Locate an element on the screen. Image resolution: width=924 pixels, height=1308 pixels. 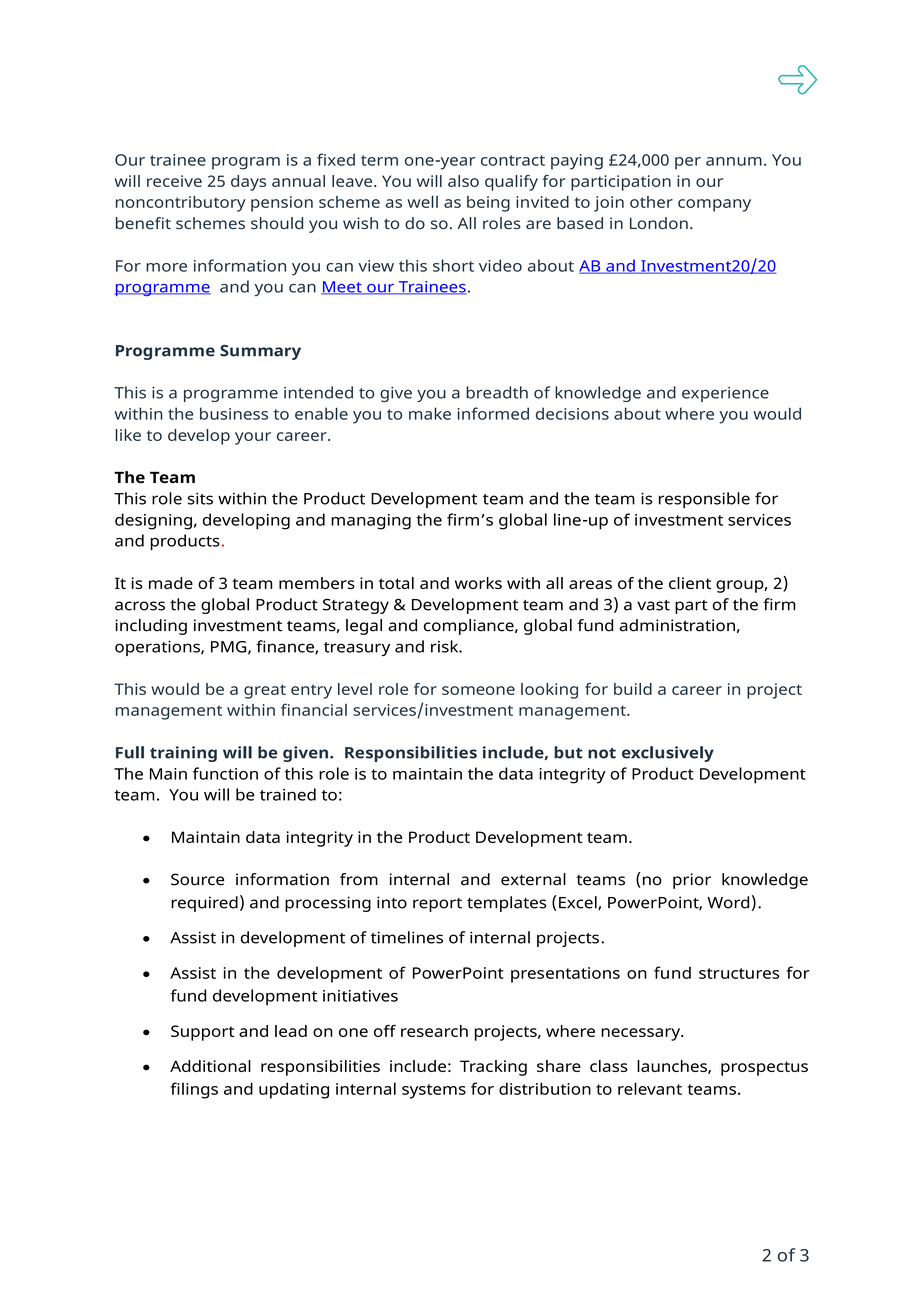
prior is located at coordinates (692, 881).
